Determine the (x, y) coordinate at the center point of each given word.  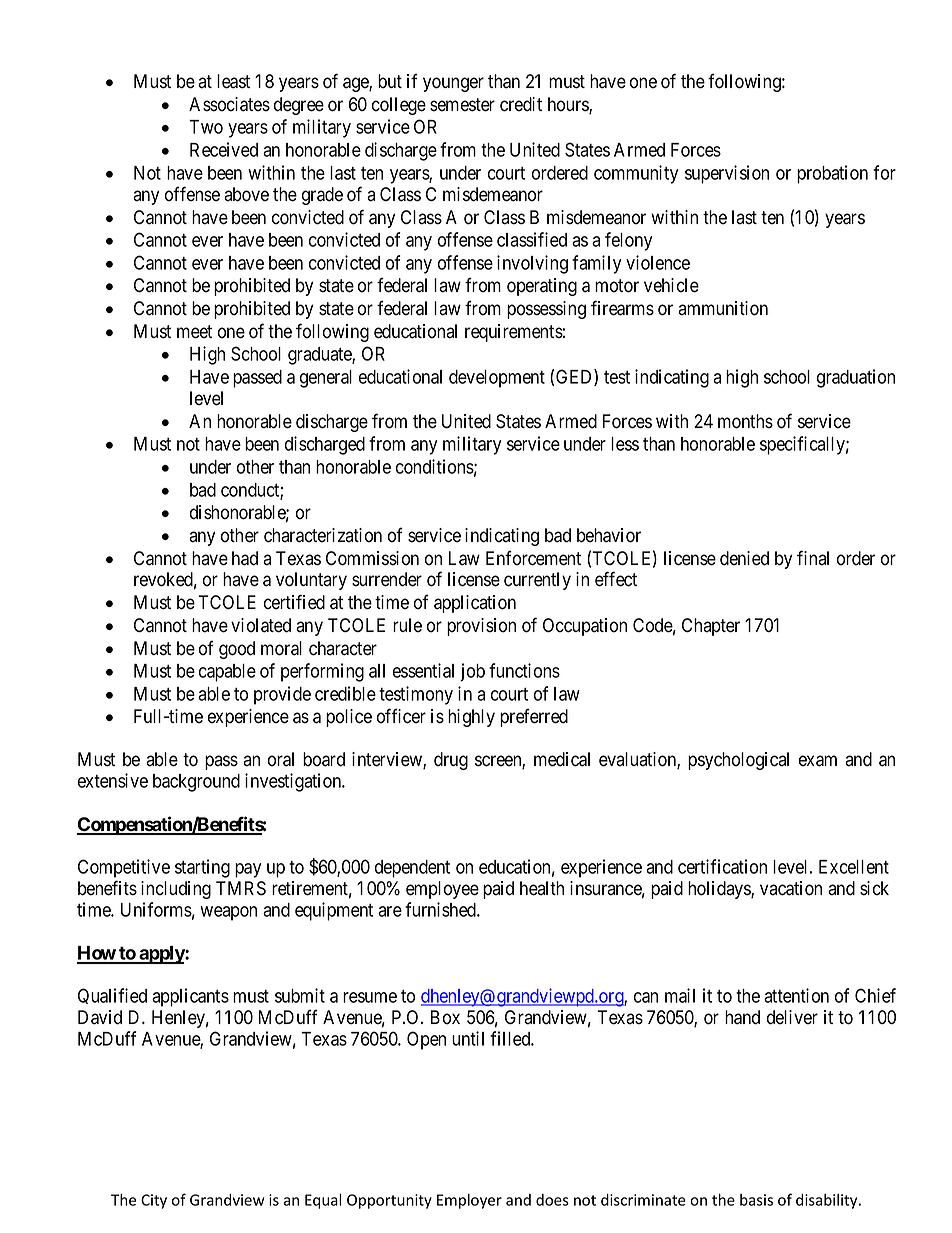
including (176, 890)
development (497, 379)
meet (194, 332)
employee (442, 890)
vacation (791, 888)
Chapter (711, 627)
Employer (469, 1201)
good (237, 650)
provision (481, 627)
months (745, 421)
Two (206, 127)
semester (462, 105)
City (154, 1201)
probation (832, 174)
